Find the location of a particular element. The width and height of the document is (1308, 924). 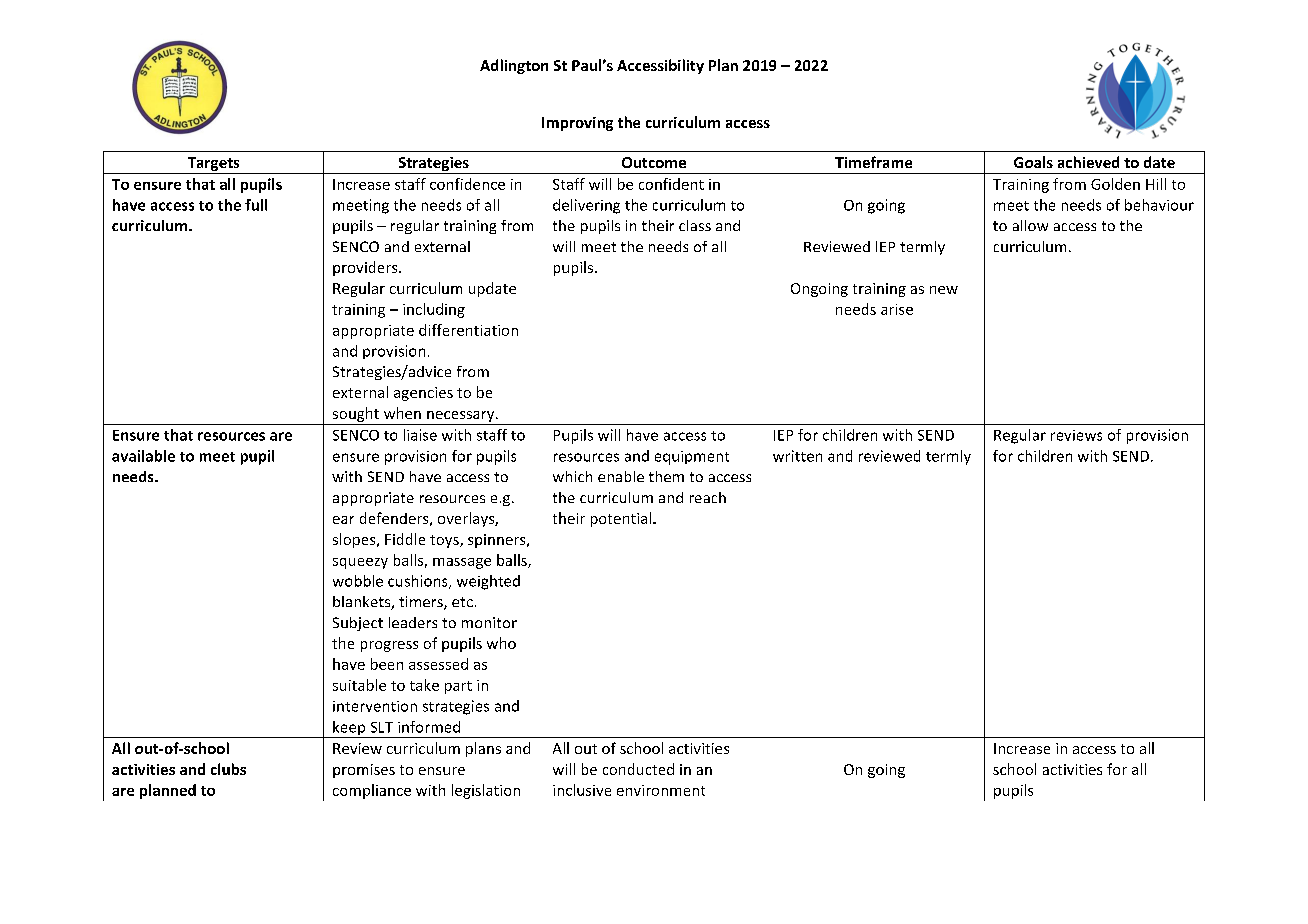

written is located at coordinates (797, 456).
